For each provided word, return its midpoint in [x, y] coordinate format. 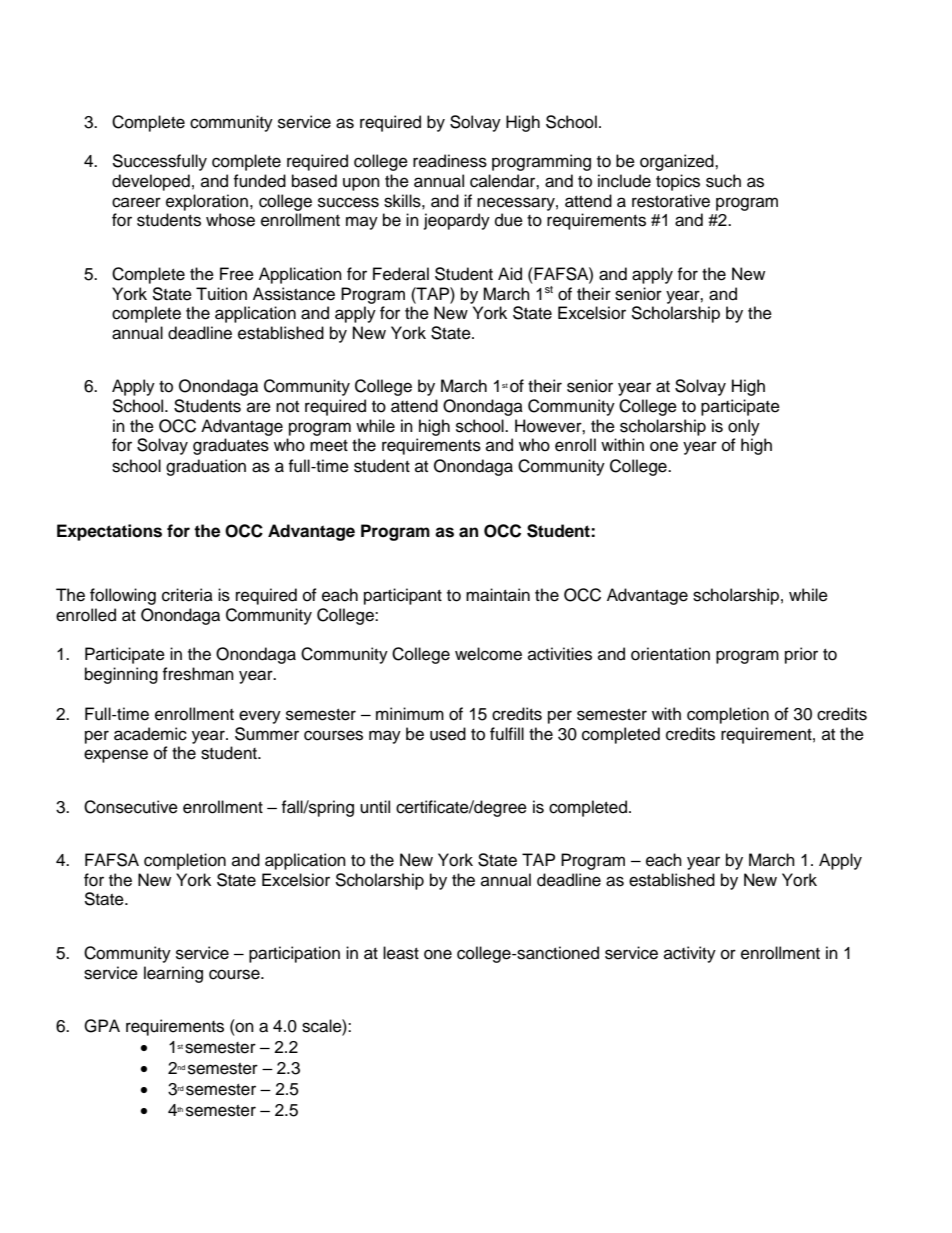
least [401, 953]
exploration [207, 202]
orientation [670, 654]
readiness [450, 161]
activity [690, 954]
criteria [187, 595]
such [723, 181]
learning [173, 974]
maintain [498, 595]
